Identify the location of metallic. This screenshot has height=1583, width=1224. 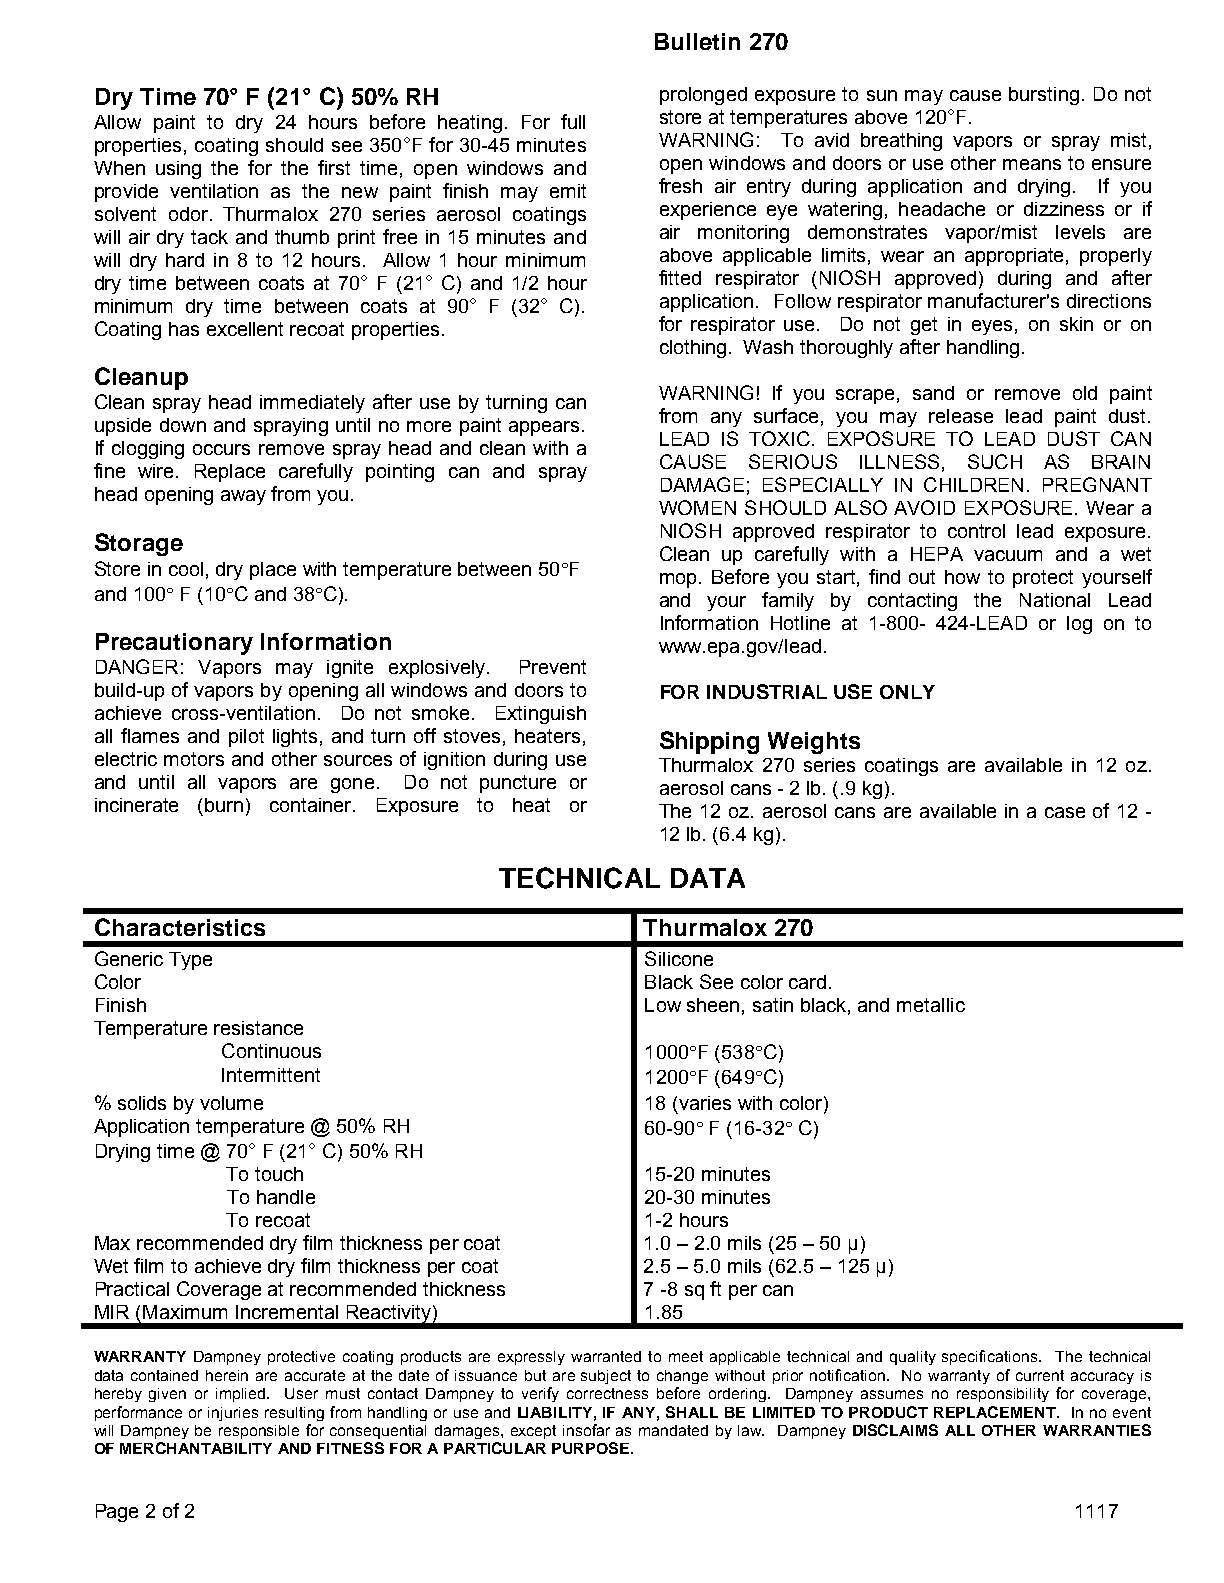
(931, 1005).
